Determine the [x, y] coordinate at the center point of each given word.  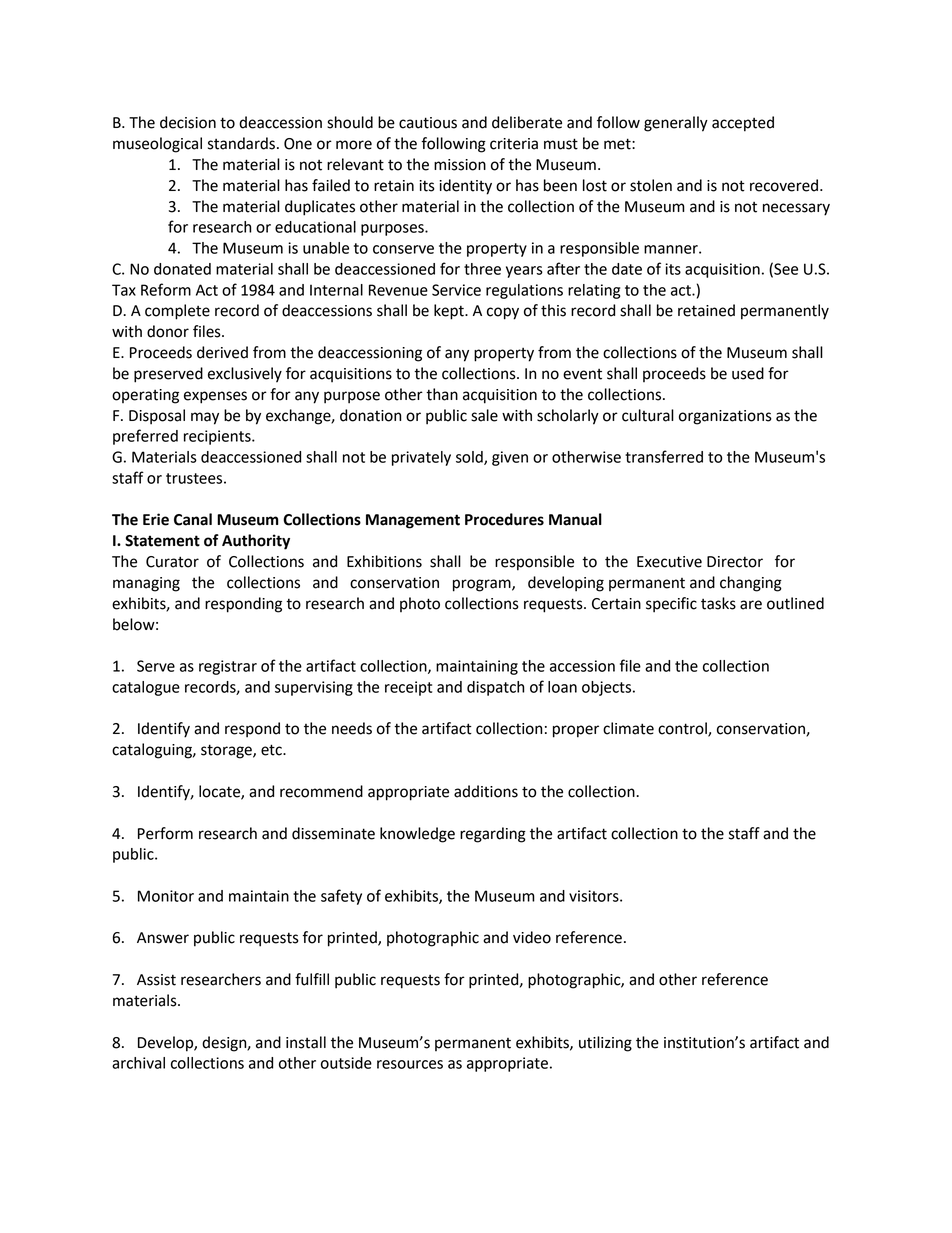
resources [410, 1064]
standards [241, 143]
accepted [743, 124]
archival [138, 1063]
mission [460, 165]
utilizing [605, 1044]
